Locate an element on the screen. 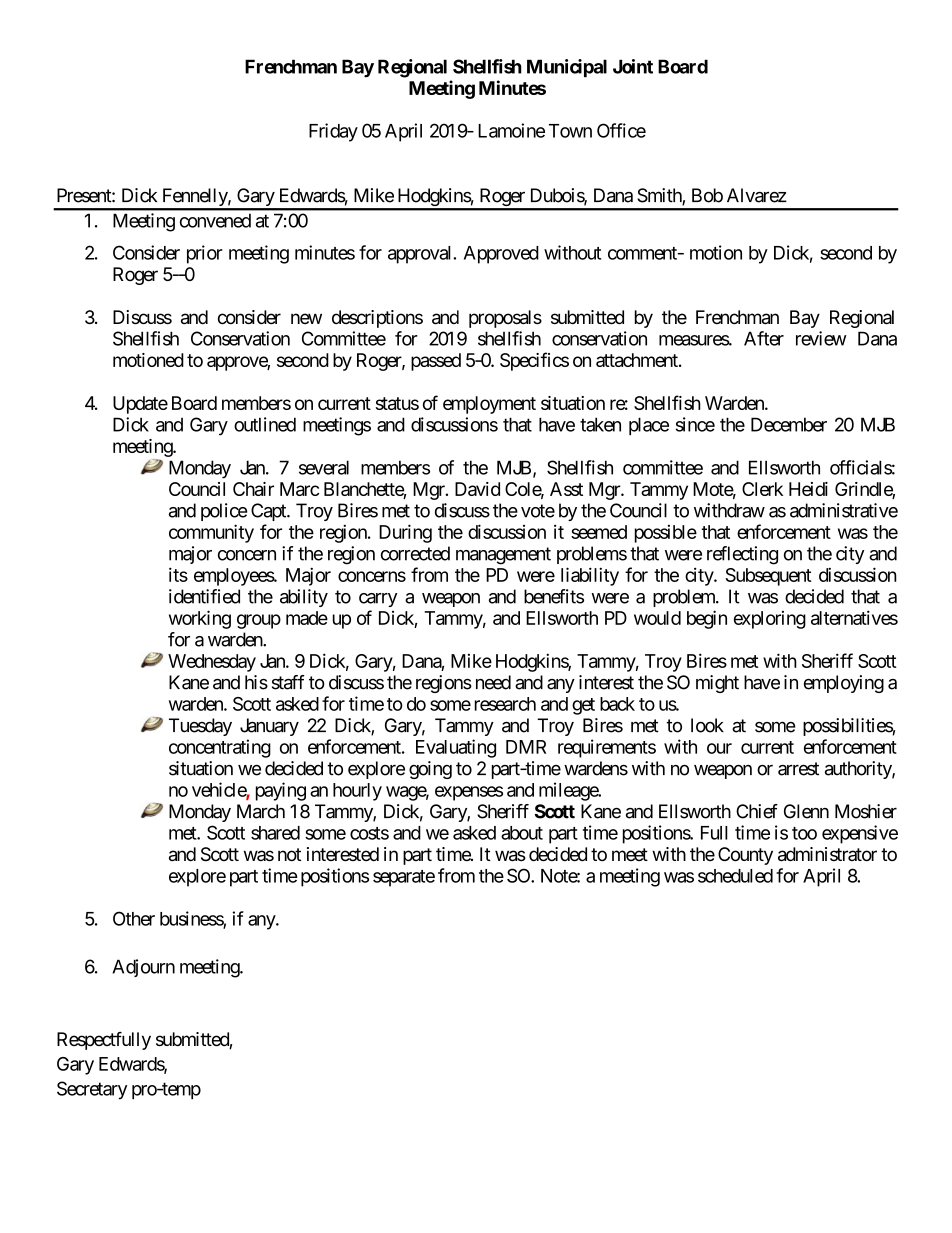 The width and height of the screenshot is (952, 1233). about is located at coordinates (522, 833).
